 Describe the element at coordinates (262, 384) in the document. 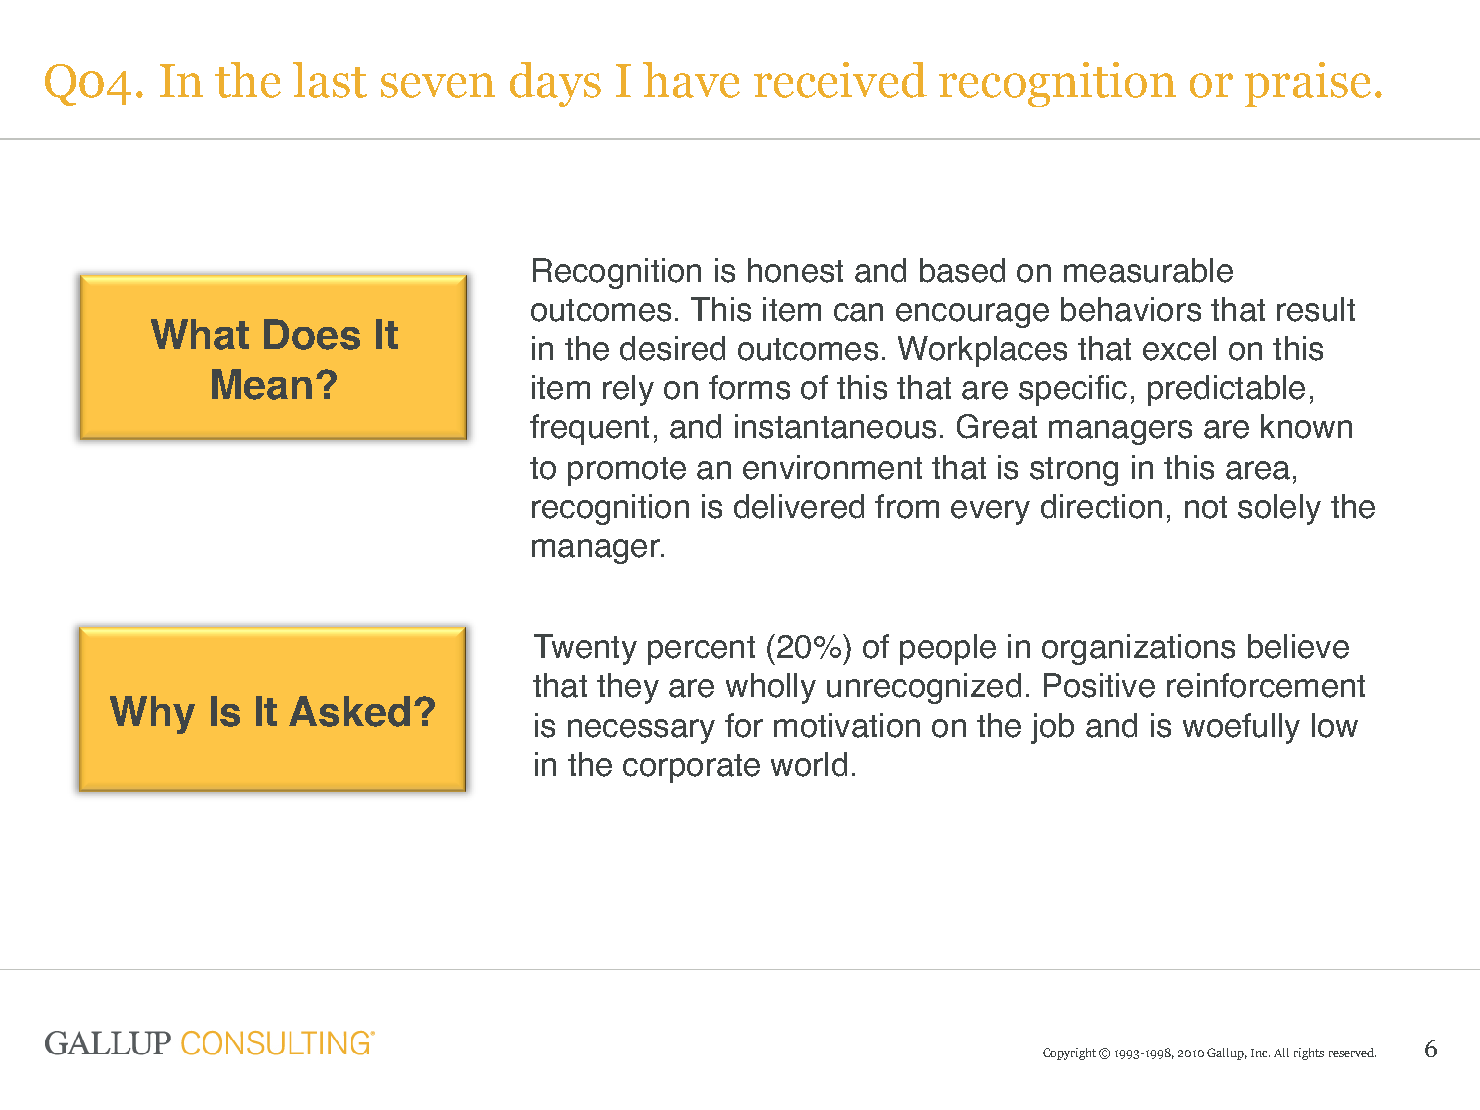

I see `Mean` at that location.
